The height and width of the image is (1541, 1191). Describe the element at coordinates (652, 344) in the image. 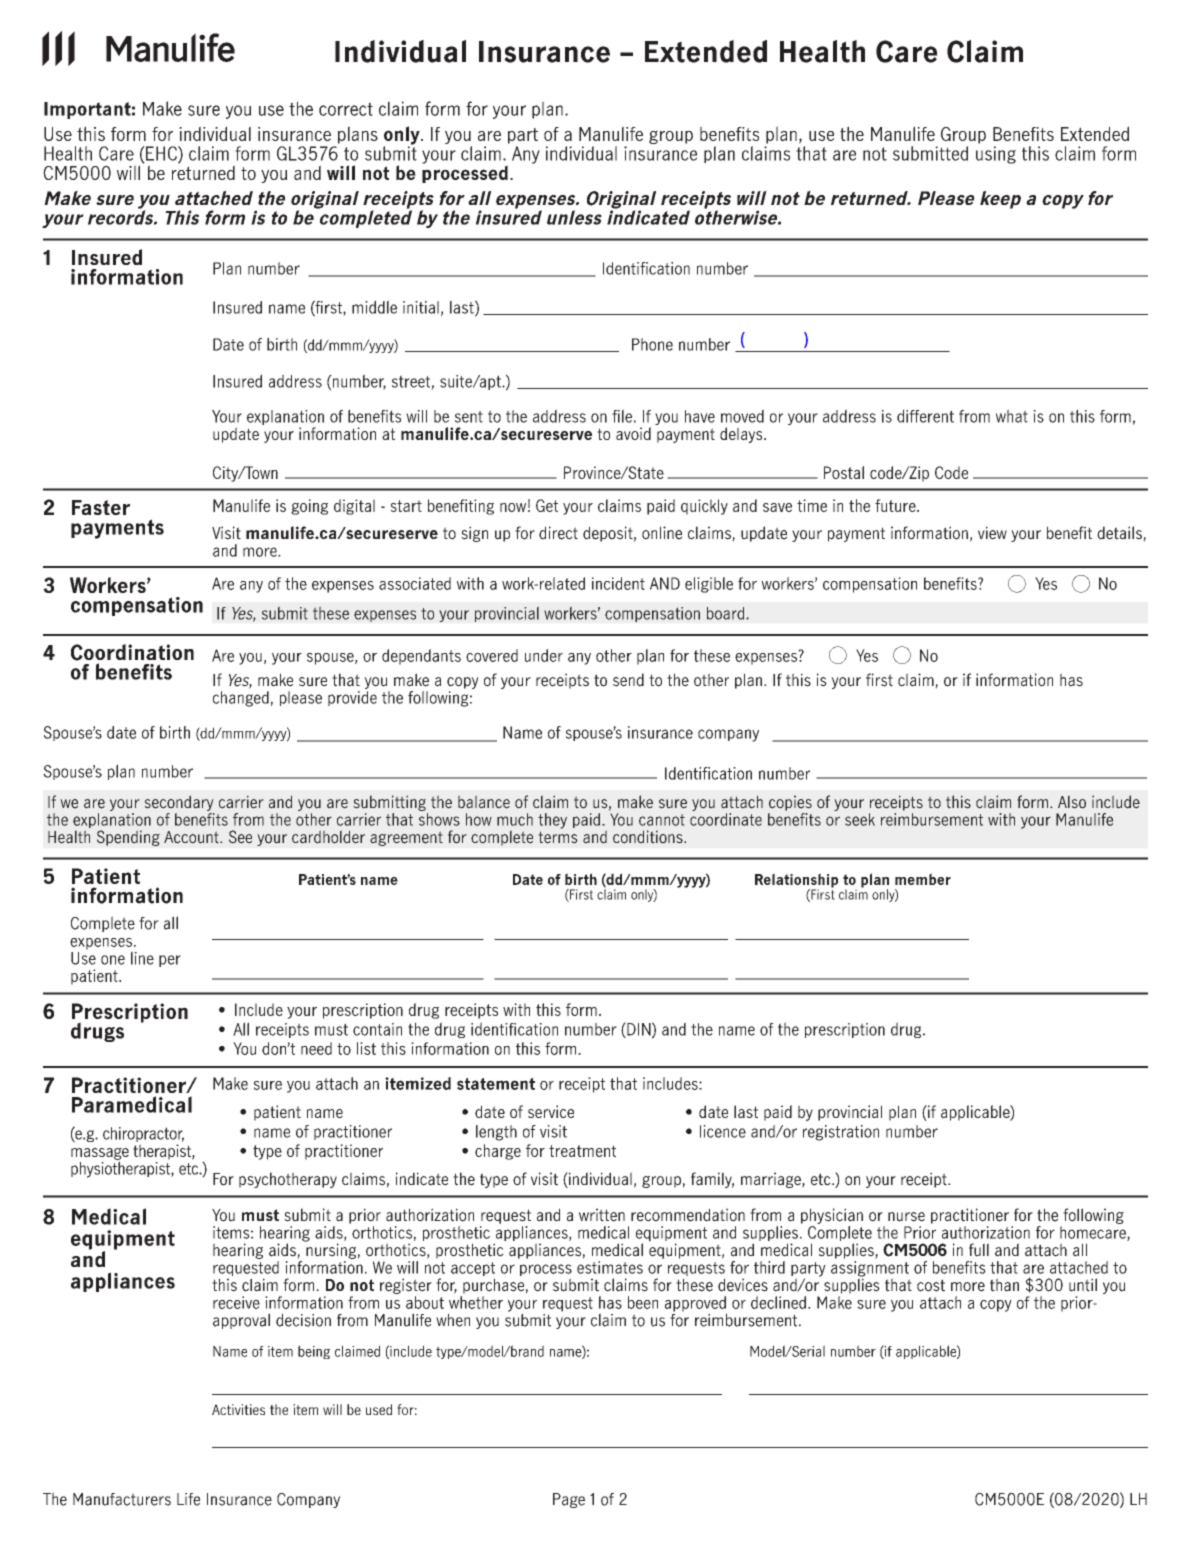

I see `Phone` at that location.
